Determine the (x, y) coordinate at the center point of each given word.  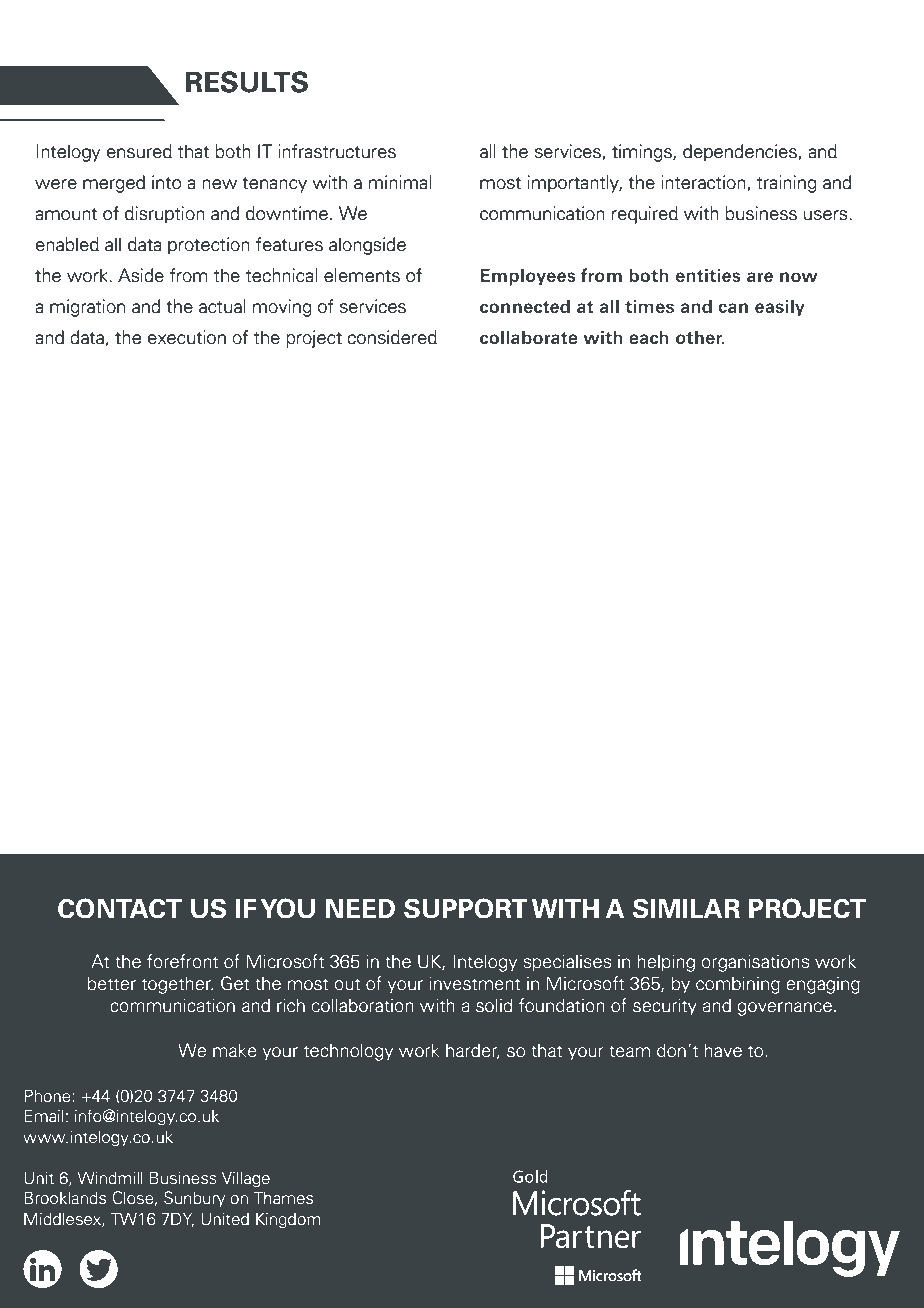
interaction (704, 183)
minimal (399, 182)
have (723, 1050)
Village (246, 1179)
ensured (139, 151)
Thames (283, 1198)
